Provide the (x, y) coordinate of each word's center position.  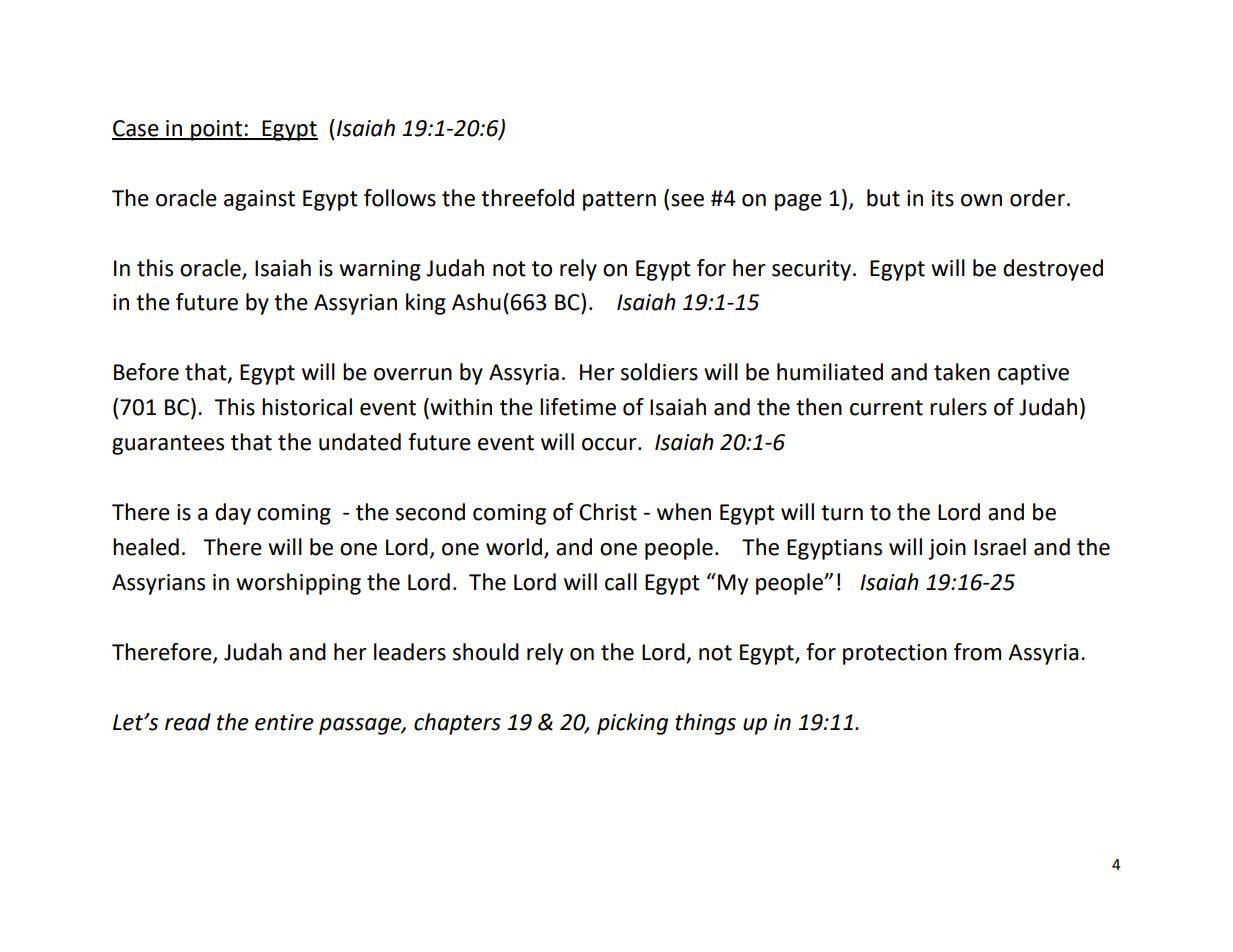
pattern (619, 201)
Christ (608, 512)
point (216, 130)
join (947, 549)
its (943, 198)
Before (146, 372)
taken (962, 372)
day (233, 514)
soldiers (659, 372)
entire (284, 722)
